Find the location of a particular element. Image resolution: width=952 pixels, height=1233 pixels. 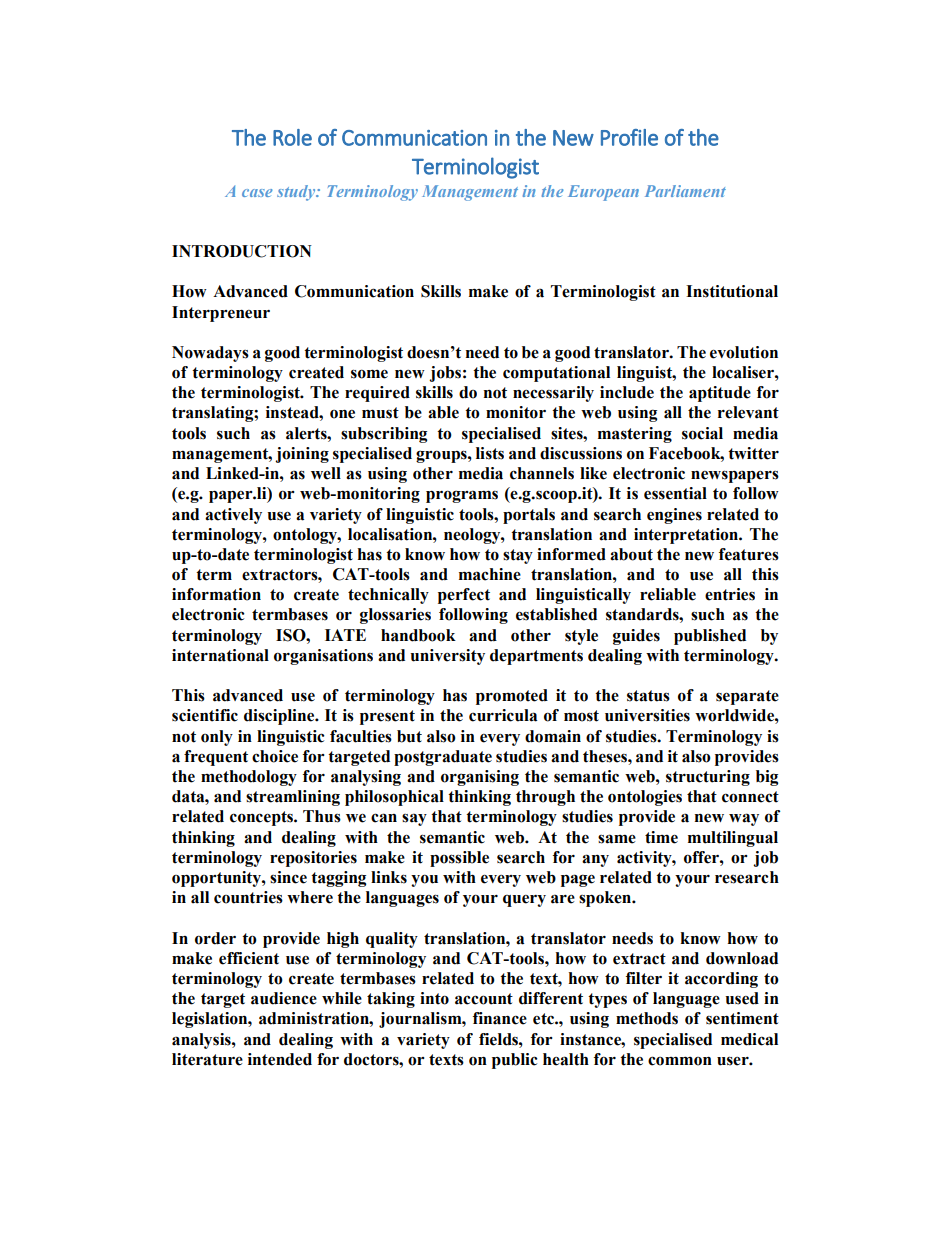

case is located at coordinates (257, 193).
